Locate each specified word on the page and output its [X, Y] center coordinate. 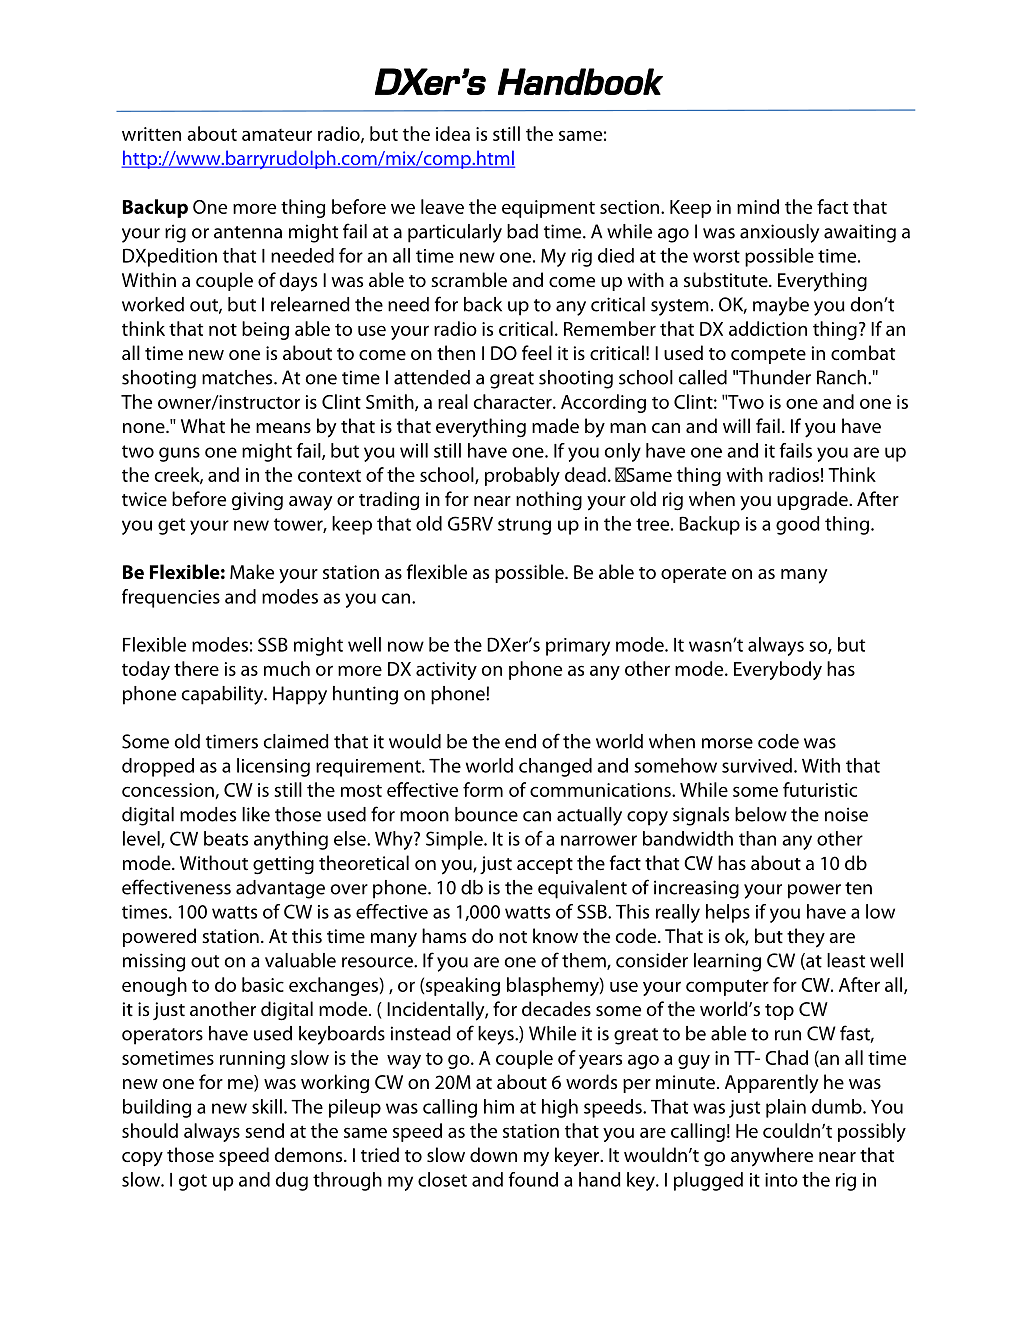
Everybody [778, 670]
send [265, 1130]
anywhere [772, 1157]
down [493, 1154]
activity [446, 671]
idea [453, 133]
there [196, 668]
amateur [277, 135]
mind [758, 206]
